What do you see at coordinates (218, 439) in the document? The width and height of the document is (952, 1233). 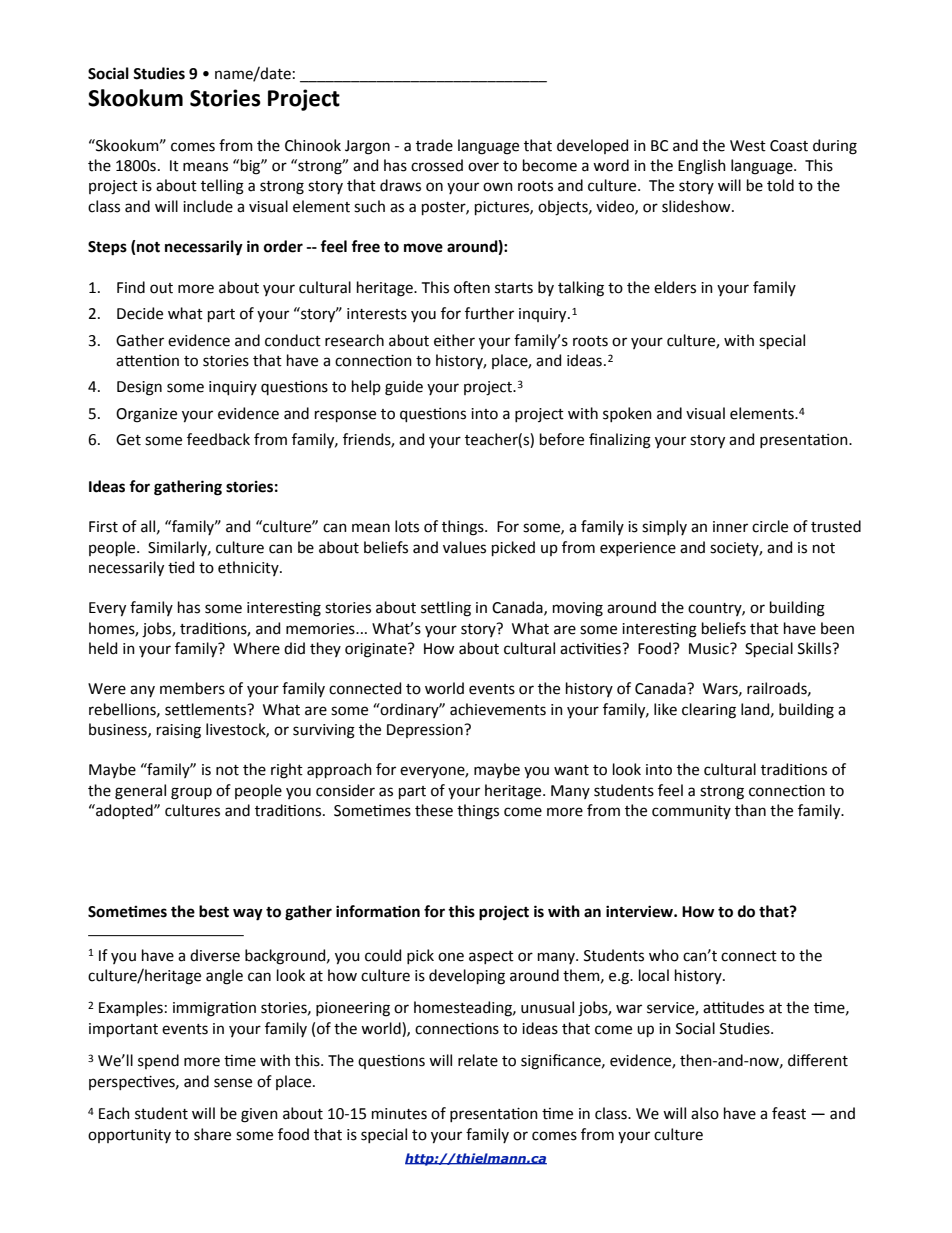 I see `feedback` at bounding box center [218, 439].
